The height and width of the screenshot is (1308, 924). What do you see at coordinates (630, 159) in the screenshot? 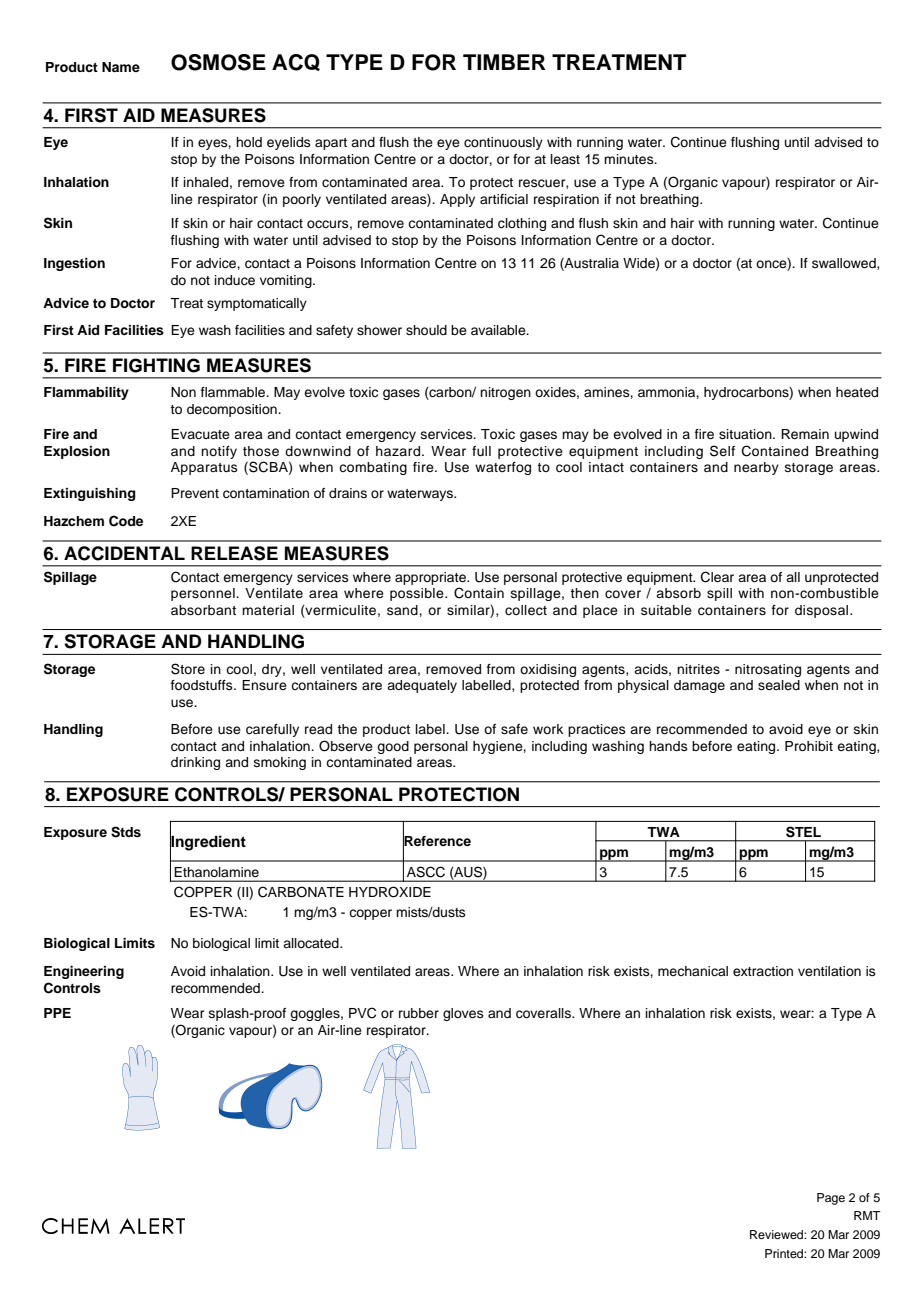
I see `minutes` at bounding box center [630, 159].
